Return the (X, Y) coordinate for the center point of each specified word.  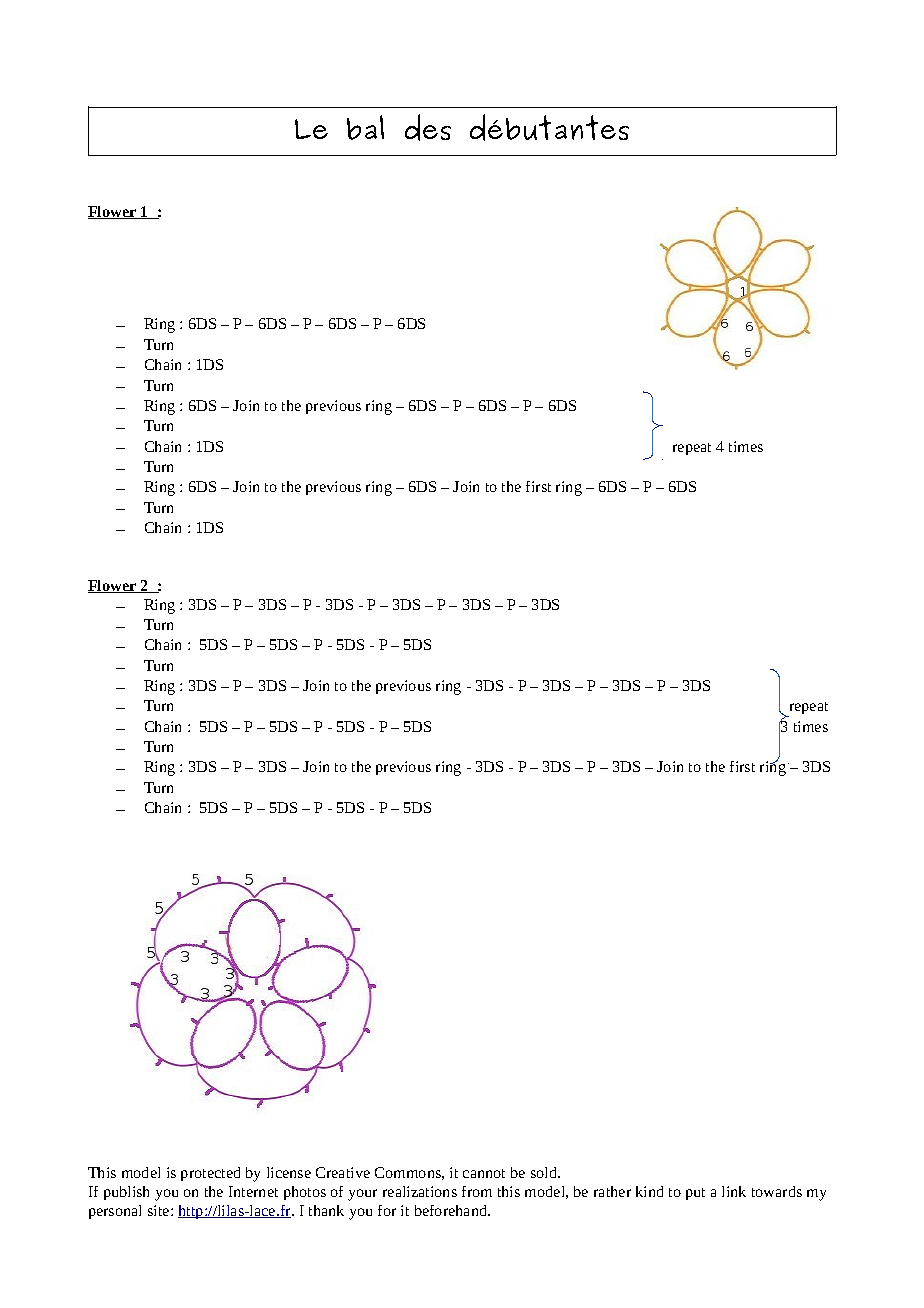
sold (545, 1172)
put (695, 1194)
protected (210, 1174)
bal (365, 127)
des (428, 127)
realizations (420, 1191)
